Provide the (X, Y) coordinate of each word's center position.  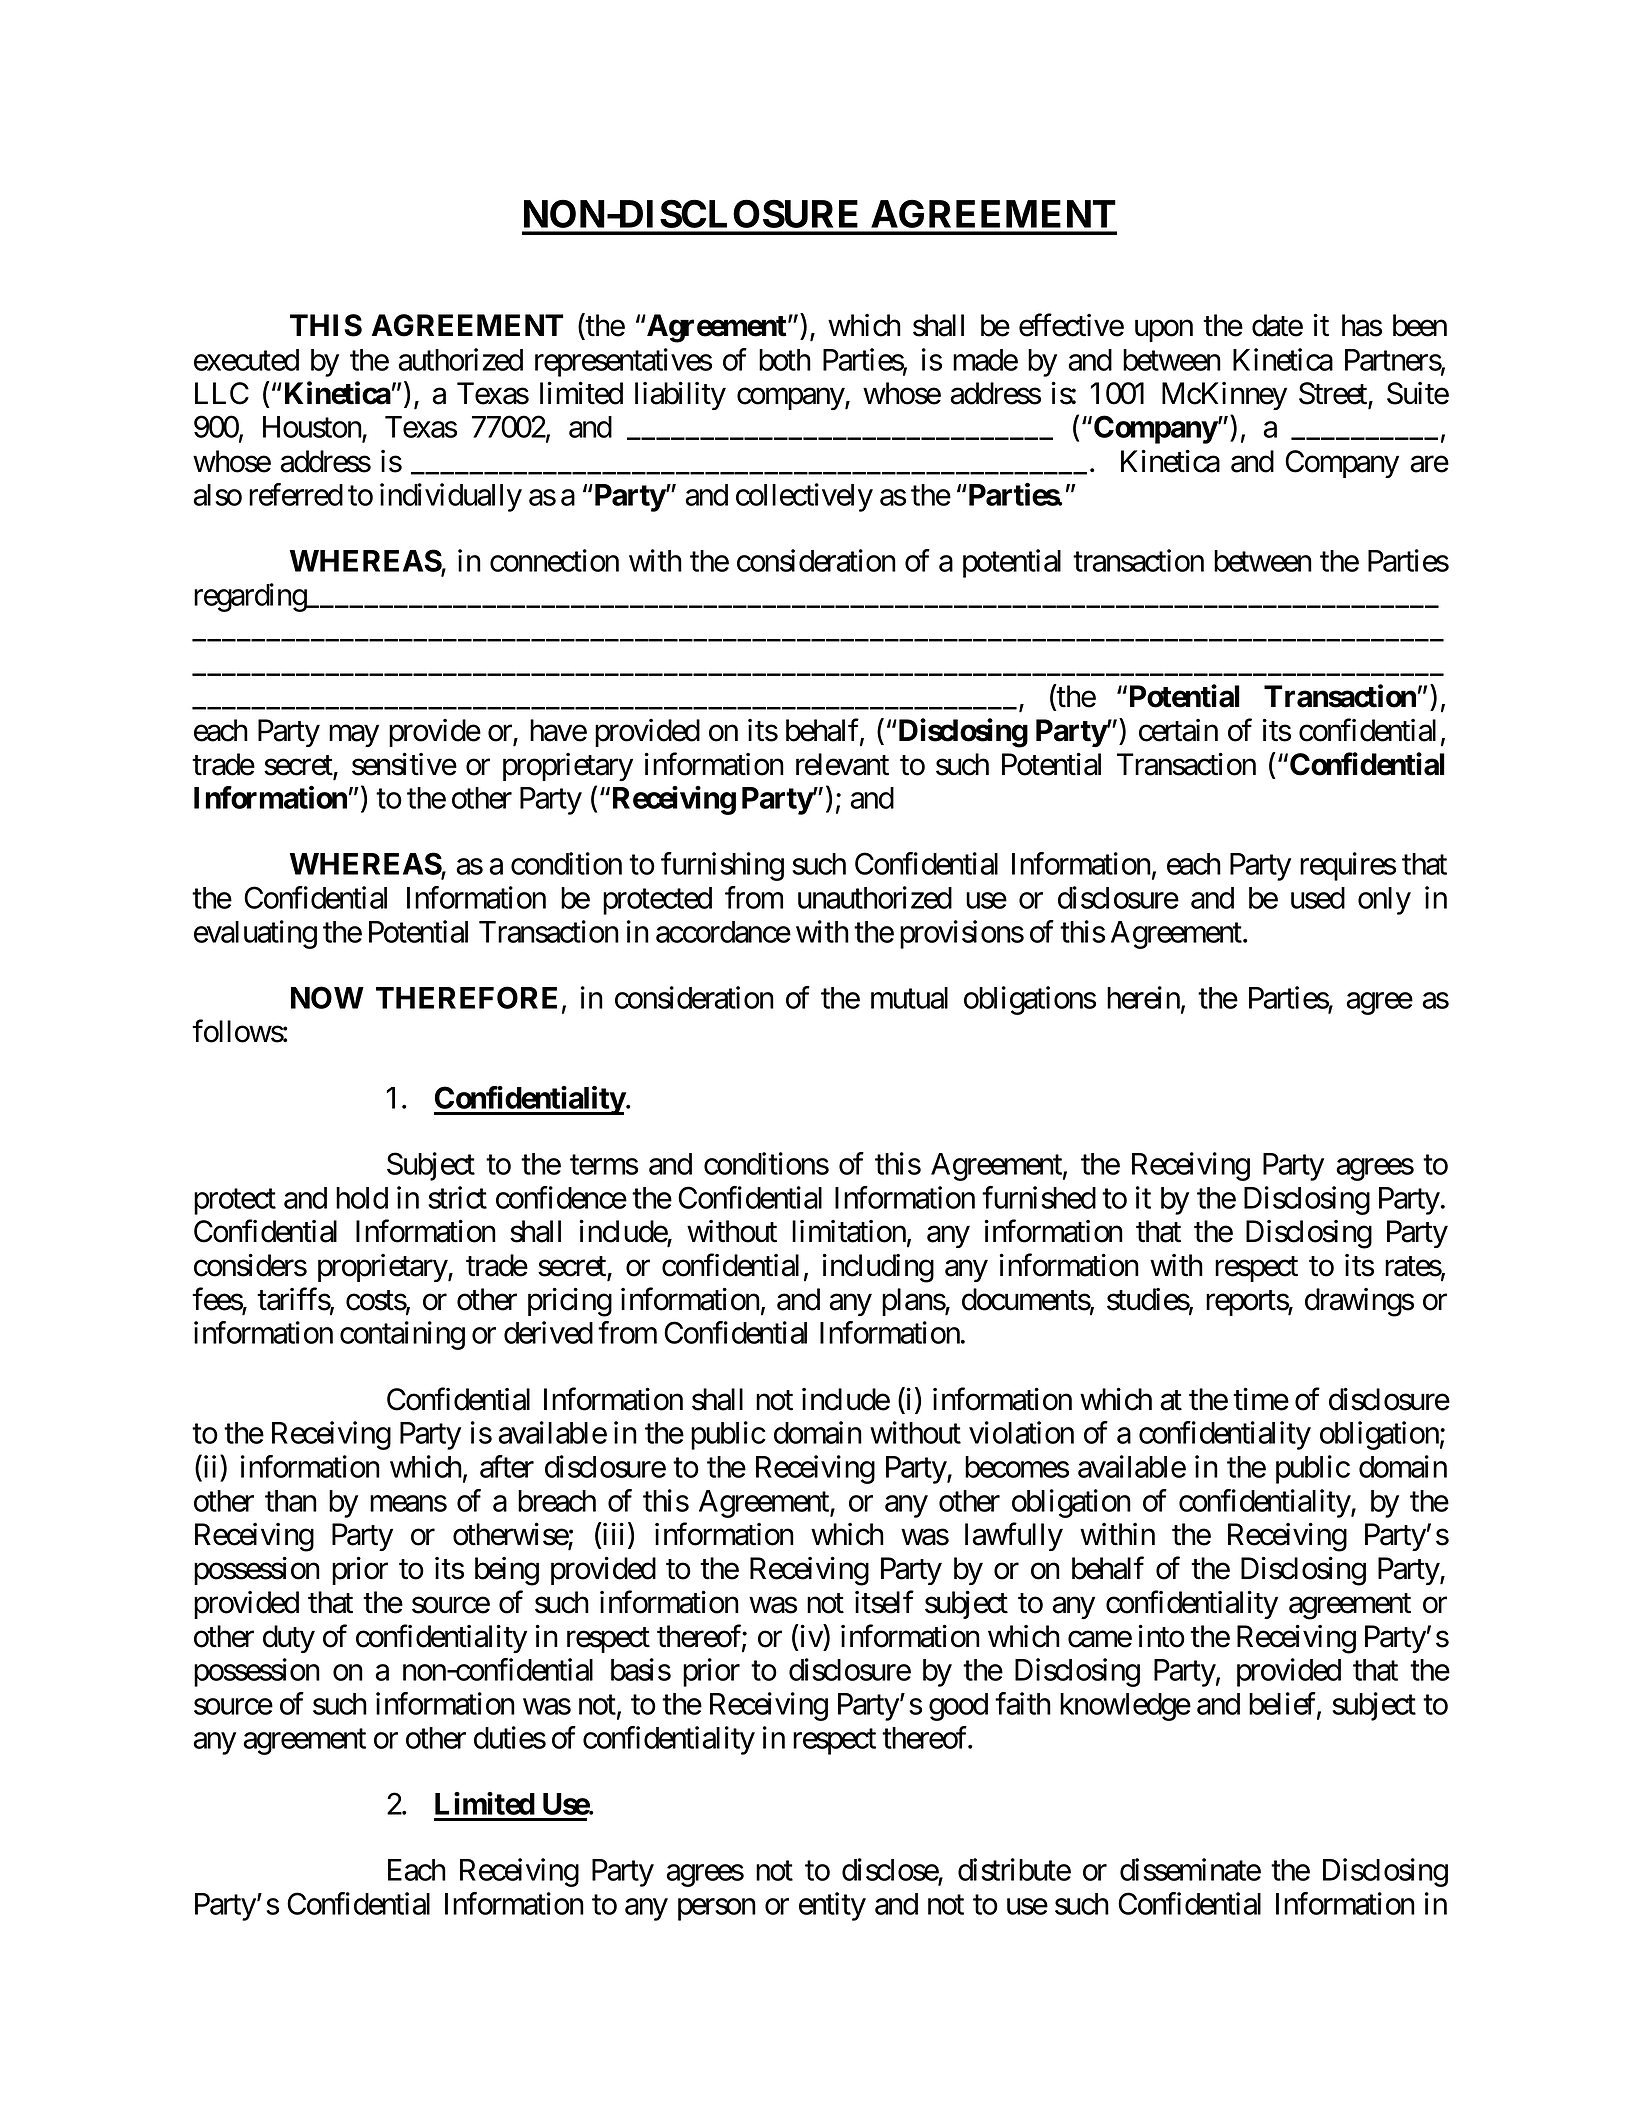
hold (362, 1198)
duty (289, 1639)
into (1162, 1636)
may (354, 736)
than (291, 1501)
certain (1178, 730)
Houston (313, 428)
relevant (842, 764)
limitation (849, 1231)
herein (1143, 997)
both (785, 360)
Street (1334, 394)
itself (884, 1602)
